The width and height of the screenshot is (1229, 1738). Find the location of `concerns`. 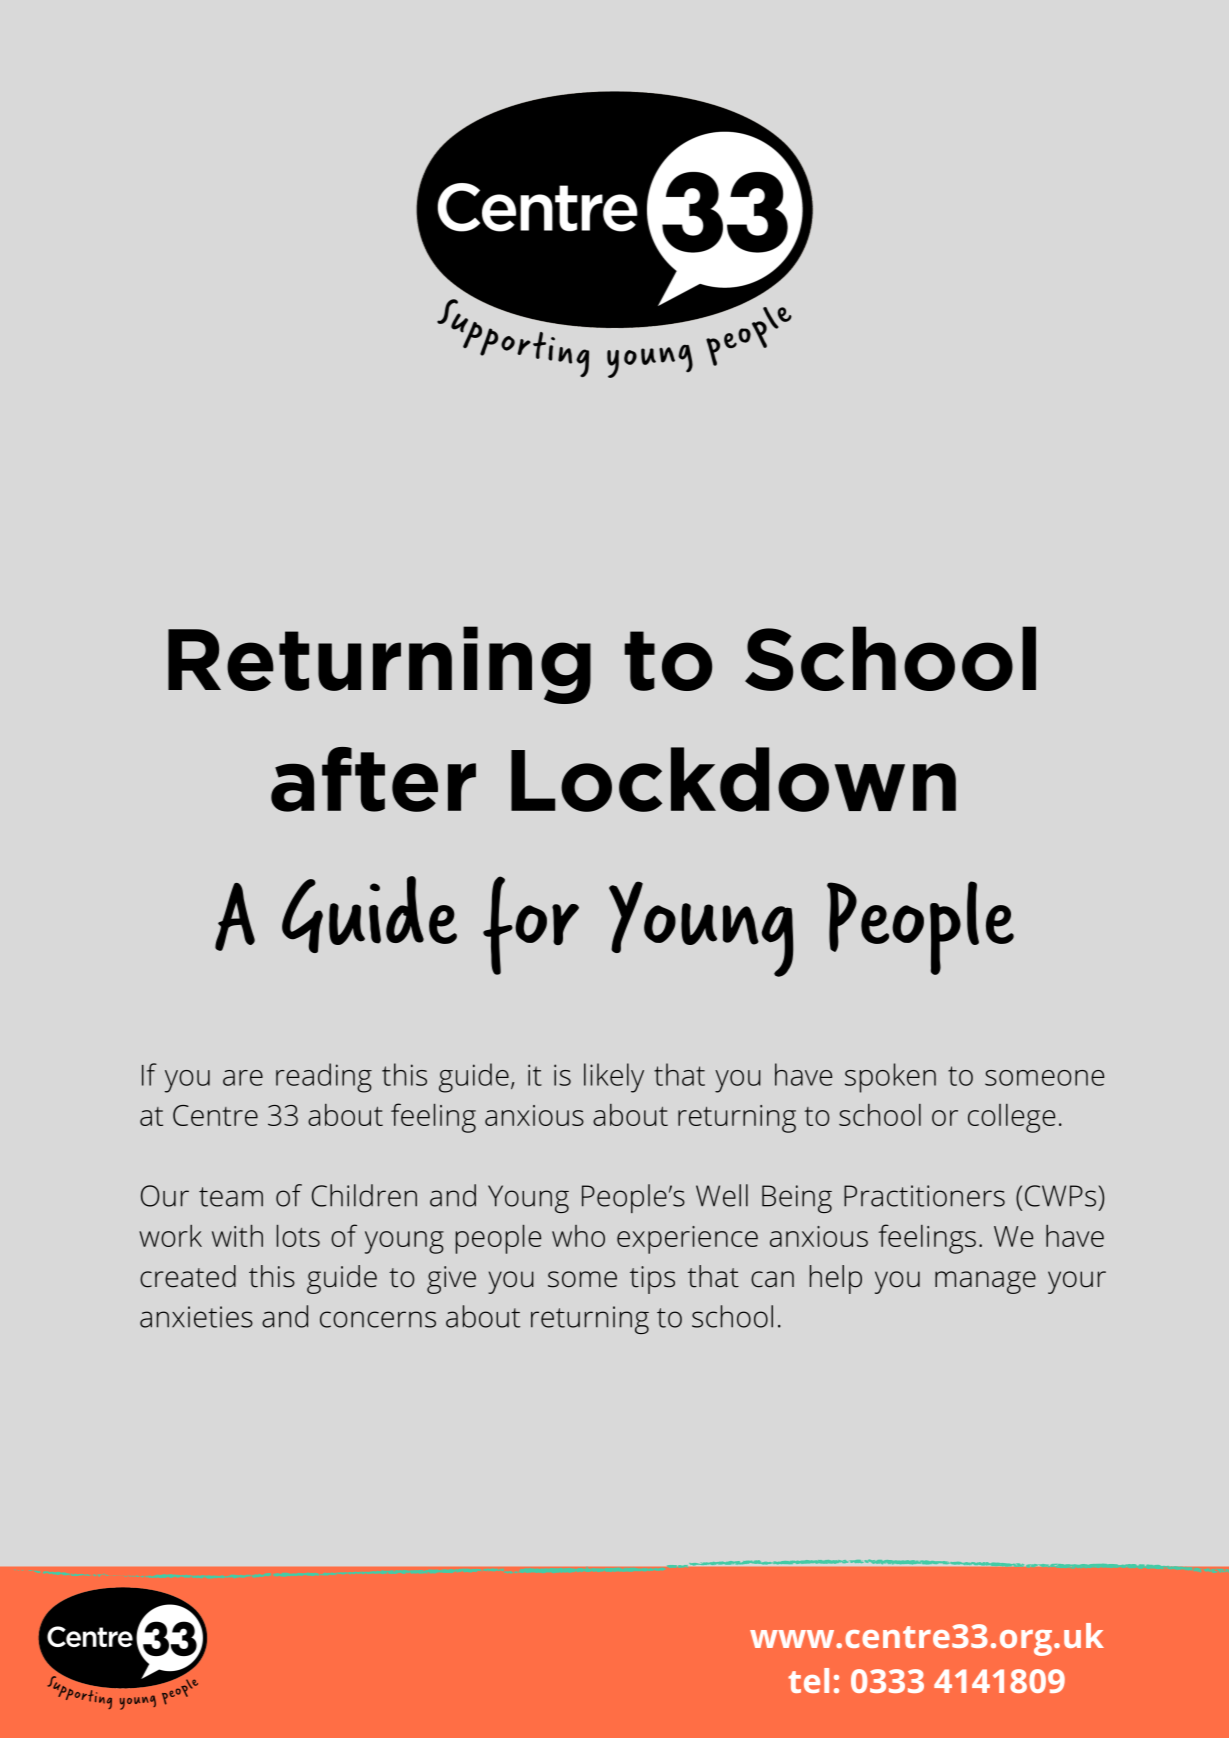

concerns is located at coordinates (378, 1319).
